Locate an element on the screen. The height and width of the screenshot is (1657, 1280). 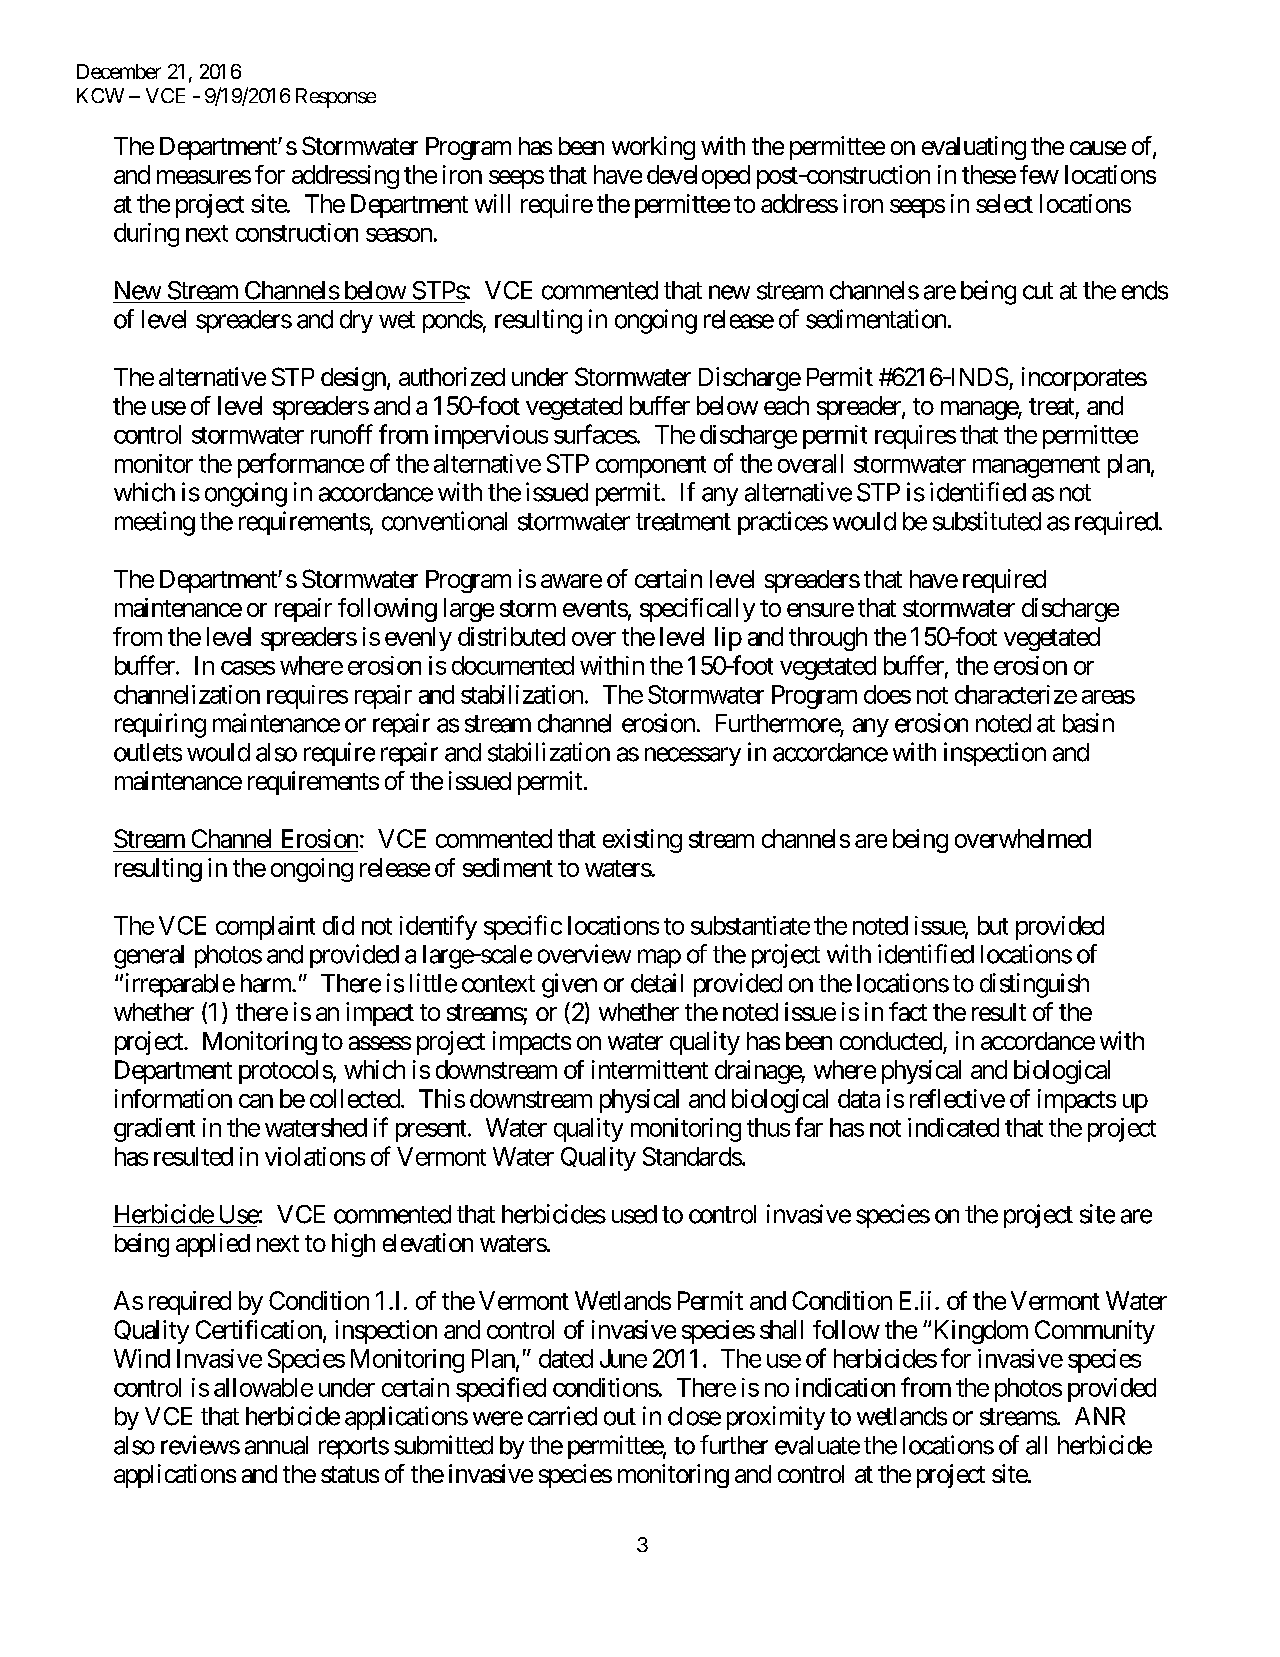
ANR is located at coordinates (1100, 1416).
